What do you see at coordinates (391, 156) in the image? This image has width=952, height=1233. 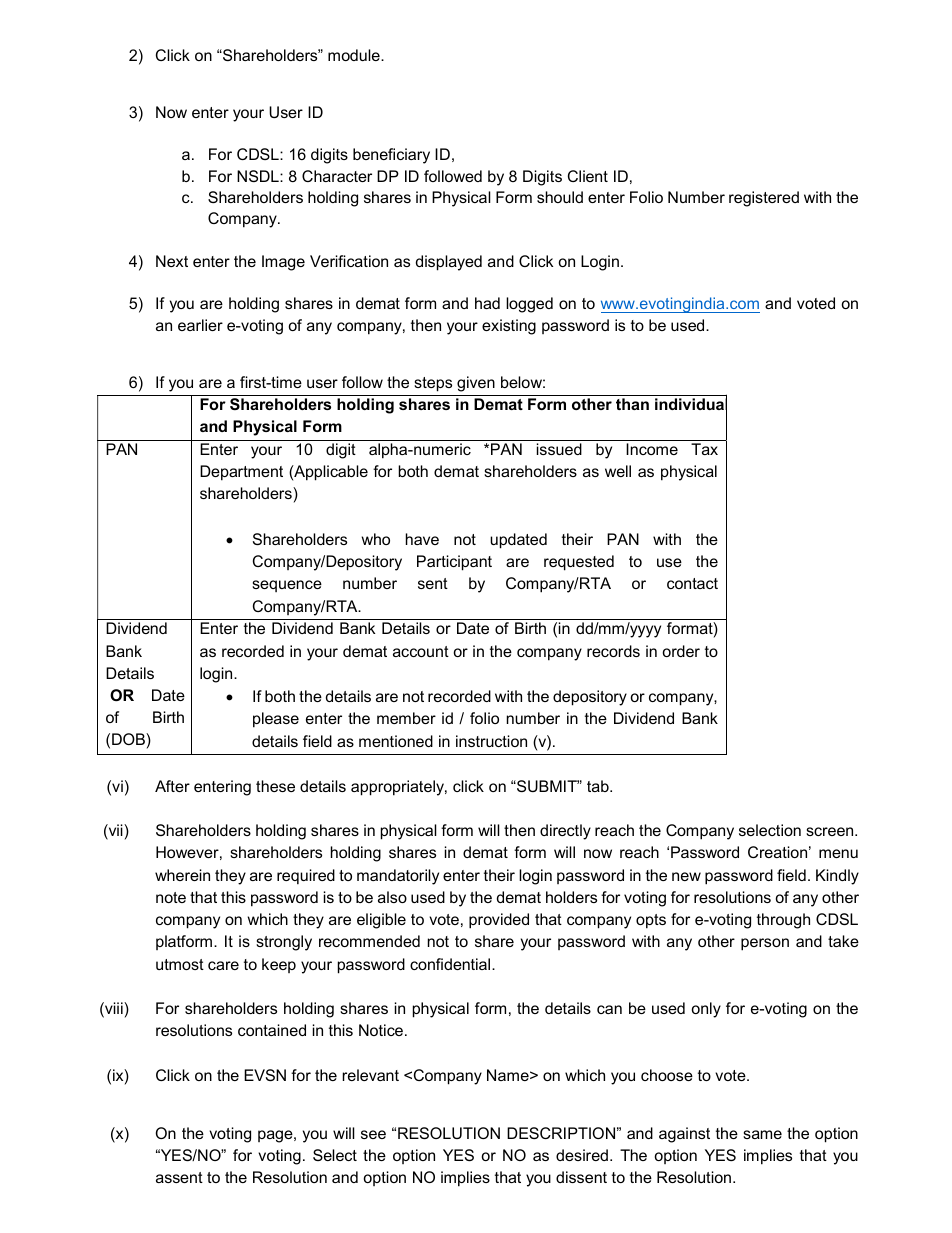 I see `beneficiary` at bounding box center [391, 156].
